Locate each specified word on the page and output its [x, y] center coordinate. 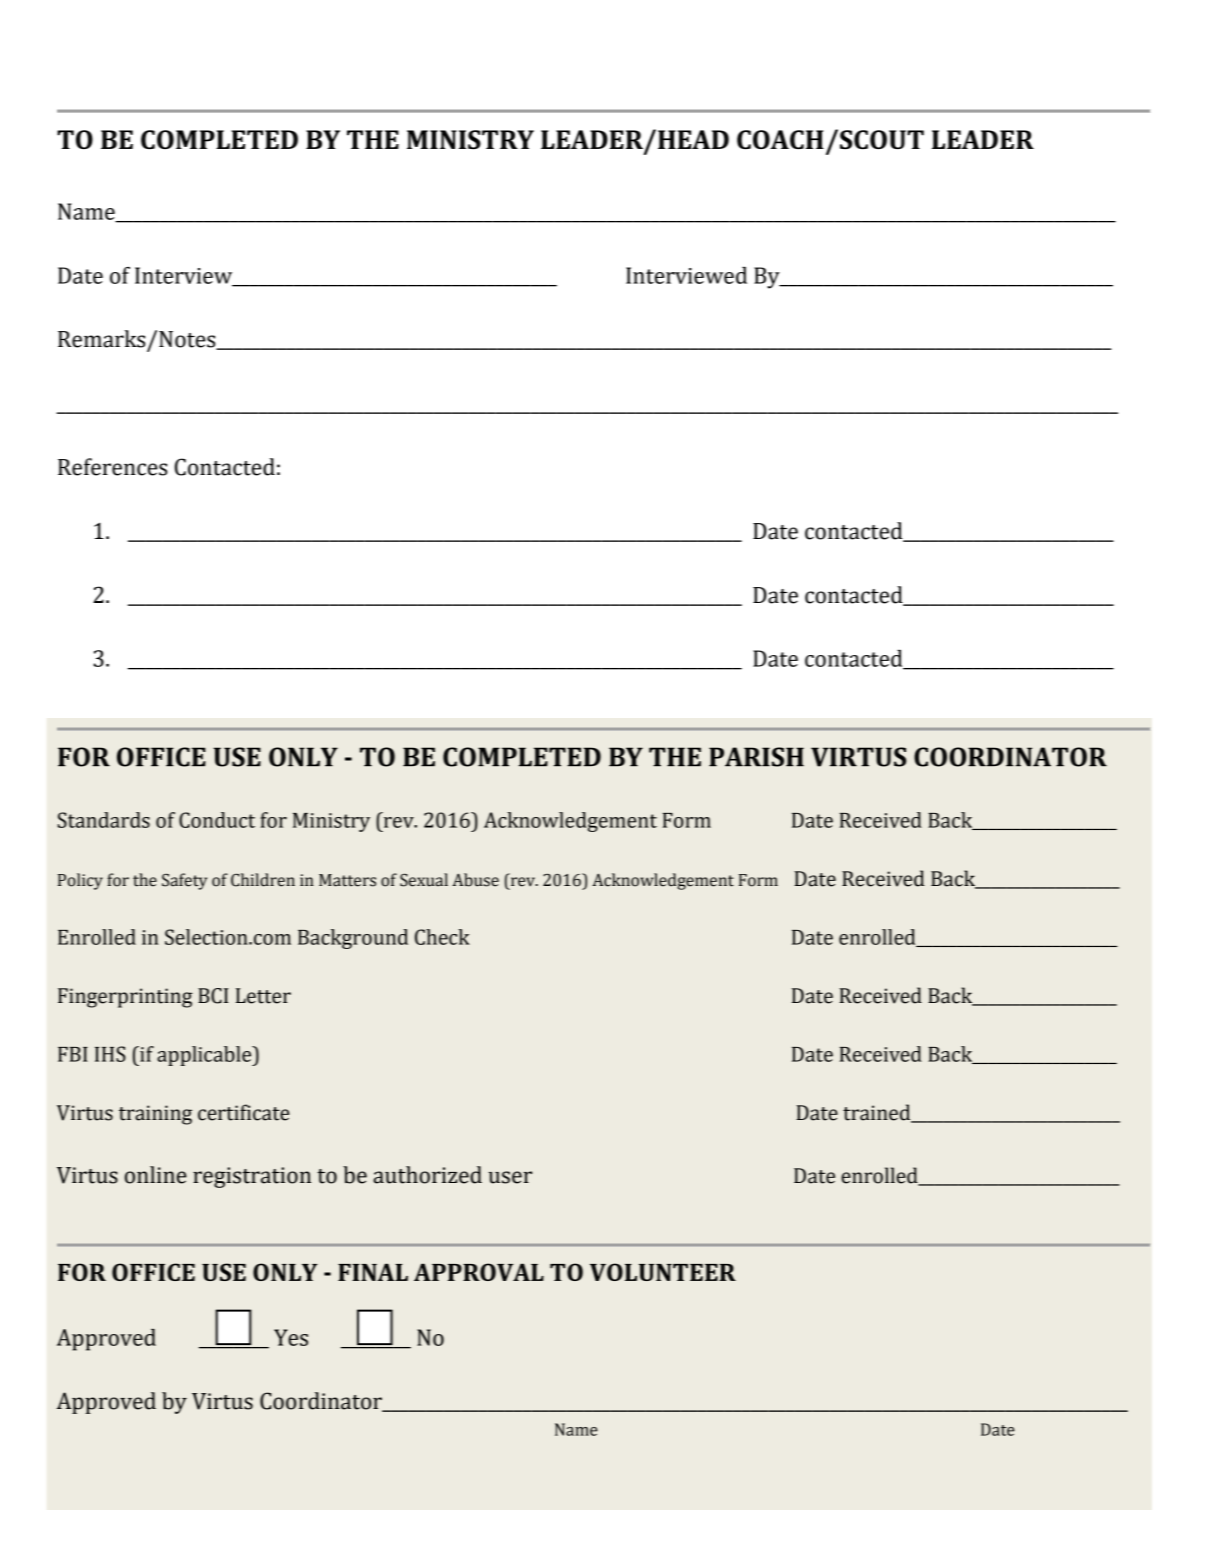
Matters [347, 880]
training [155, 1115]
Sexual [424, 880]
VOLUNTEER [663, 1272]
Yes [291, 1337]
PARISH [756, 757]
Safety [184, 881]
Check [442, 937]
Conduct [217, 820]
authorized [427, 1175]
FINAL [373, 1272]
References [112, 467]
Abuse [475, 880]
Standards [104, 820]
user [510, 1177]
